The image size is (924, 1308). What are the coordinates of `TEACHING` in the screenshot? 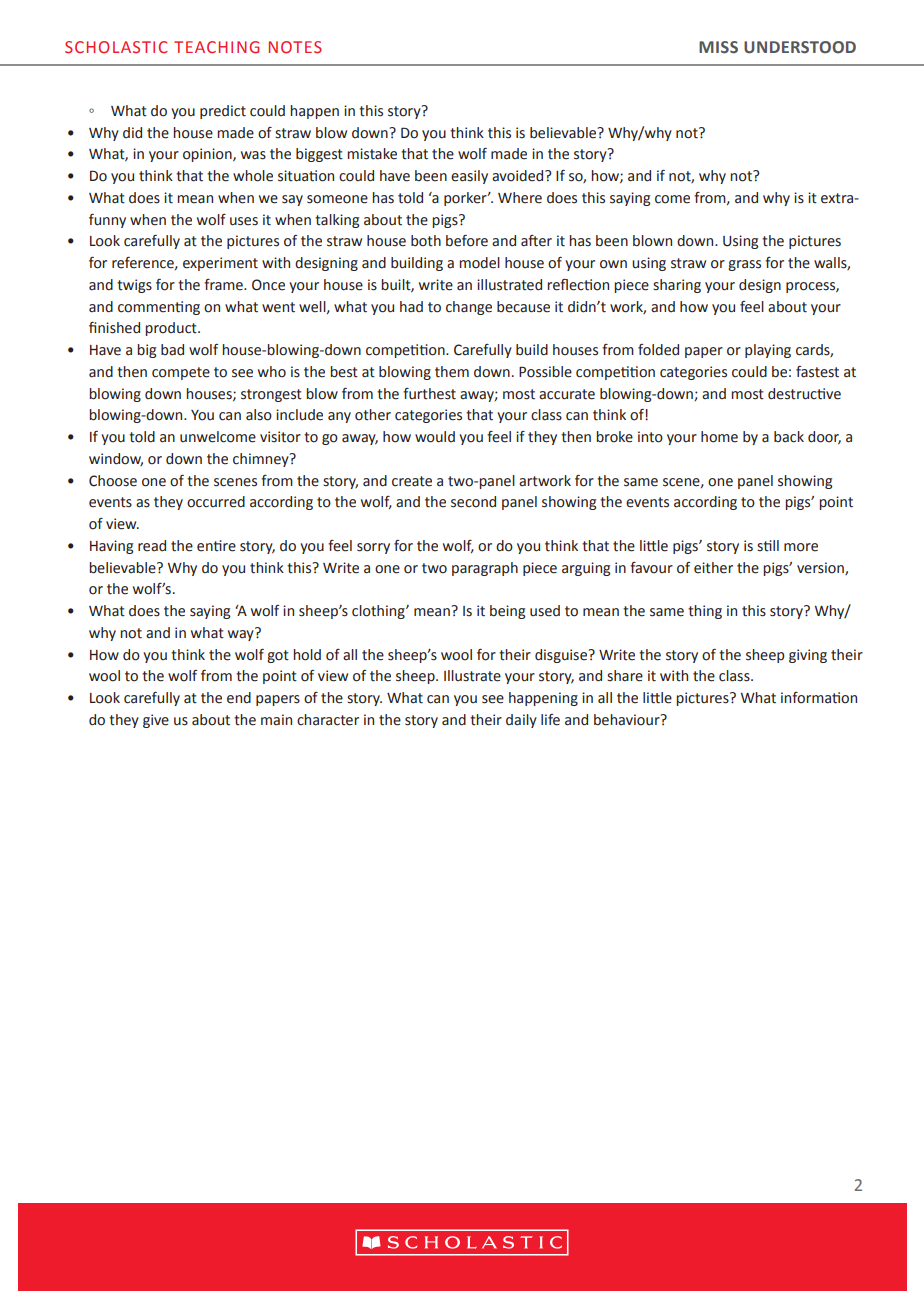 It's located at (216, 47).
